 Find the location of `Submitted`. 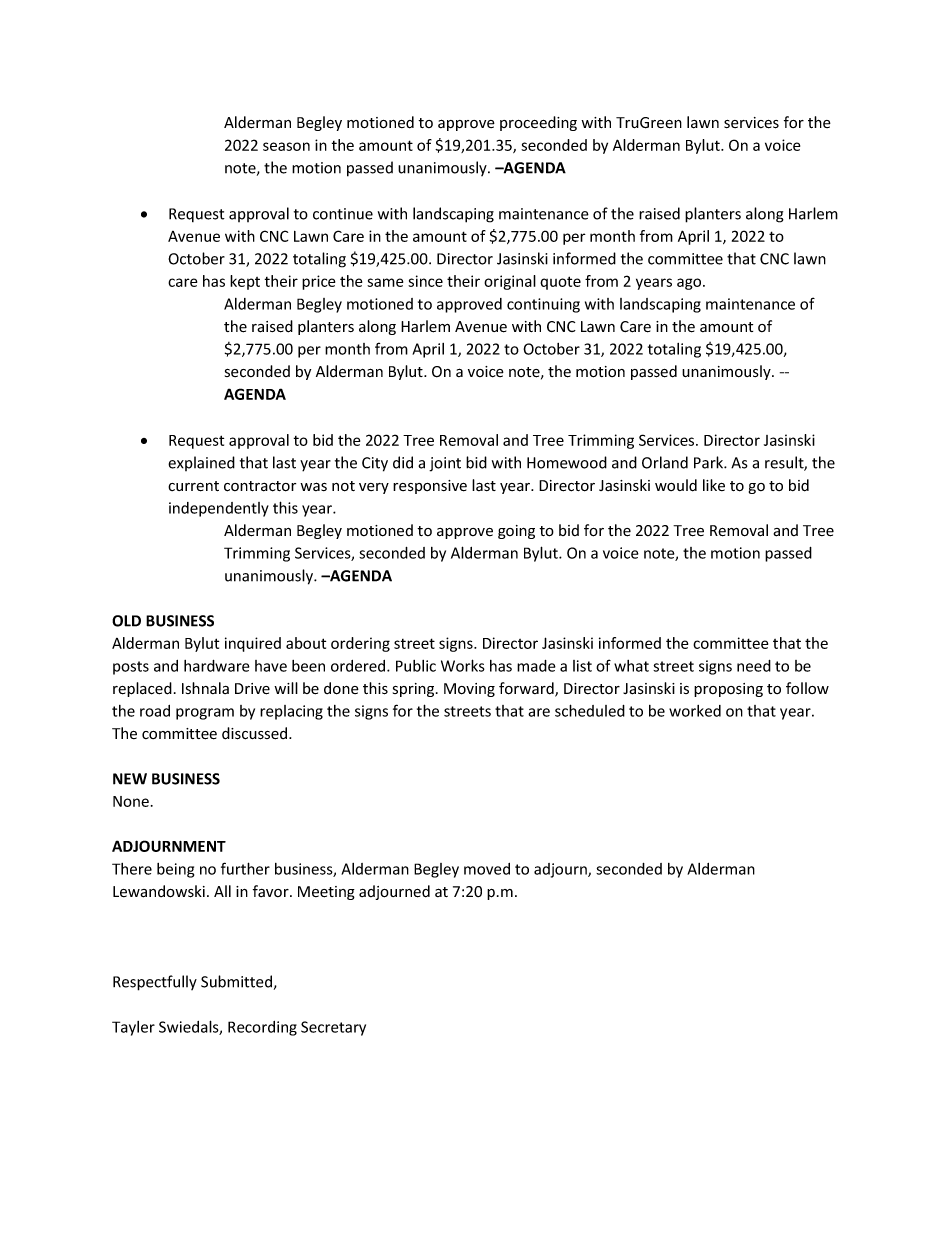

Submitted is located at coordinates (236, 981).
